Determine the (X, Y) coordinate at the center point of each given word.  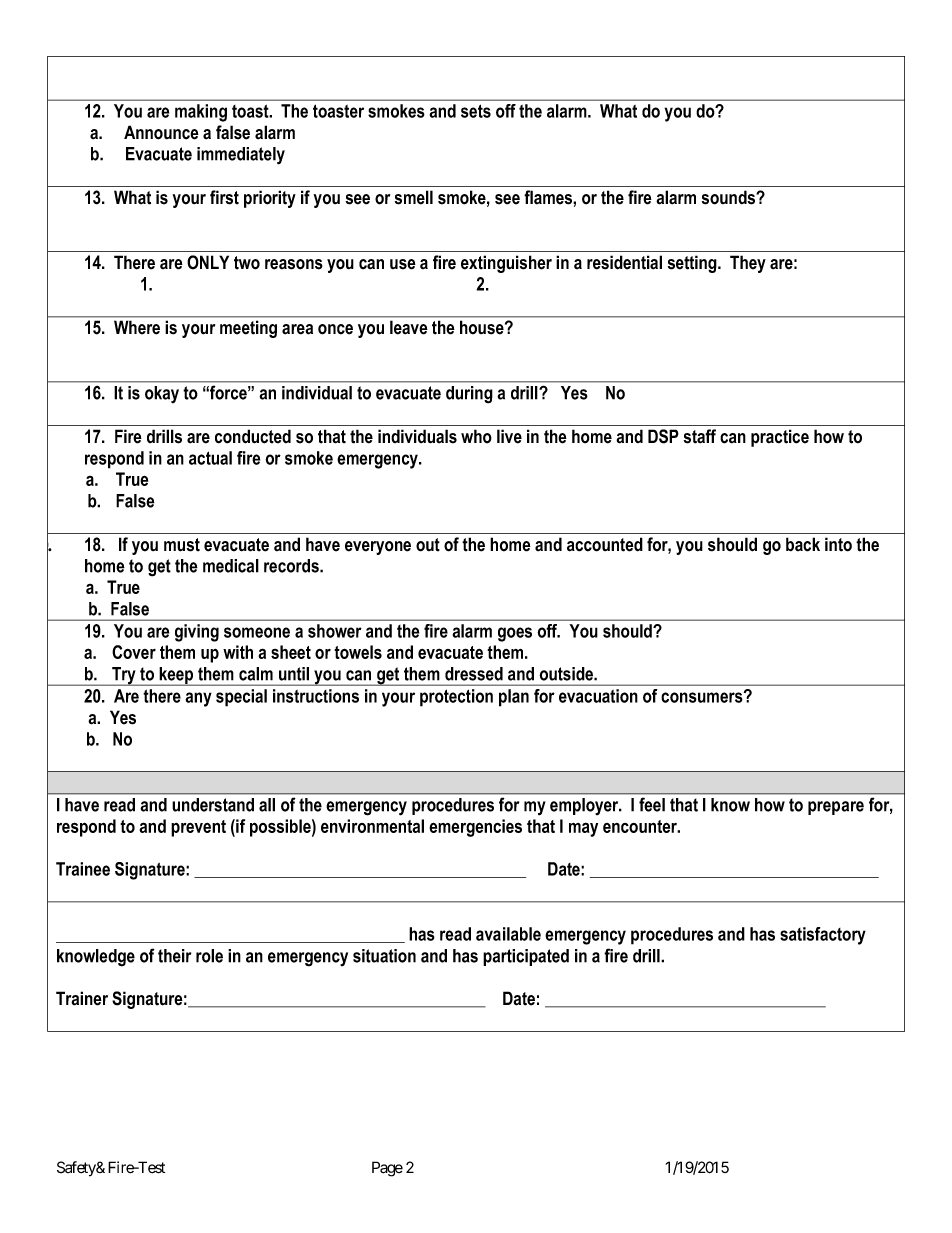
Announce (161, 132)
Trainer (82, 998)
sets (476, 111)
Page (387, 1169)
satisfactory (823, 936)
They (748, 264)
